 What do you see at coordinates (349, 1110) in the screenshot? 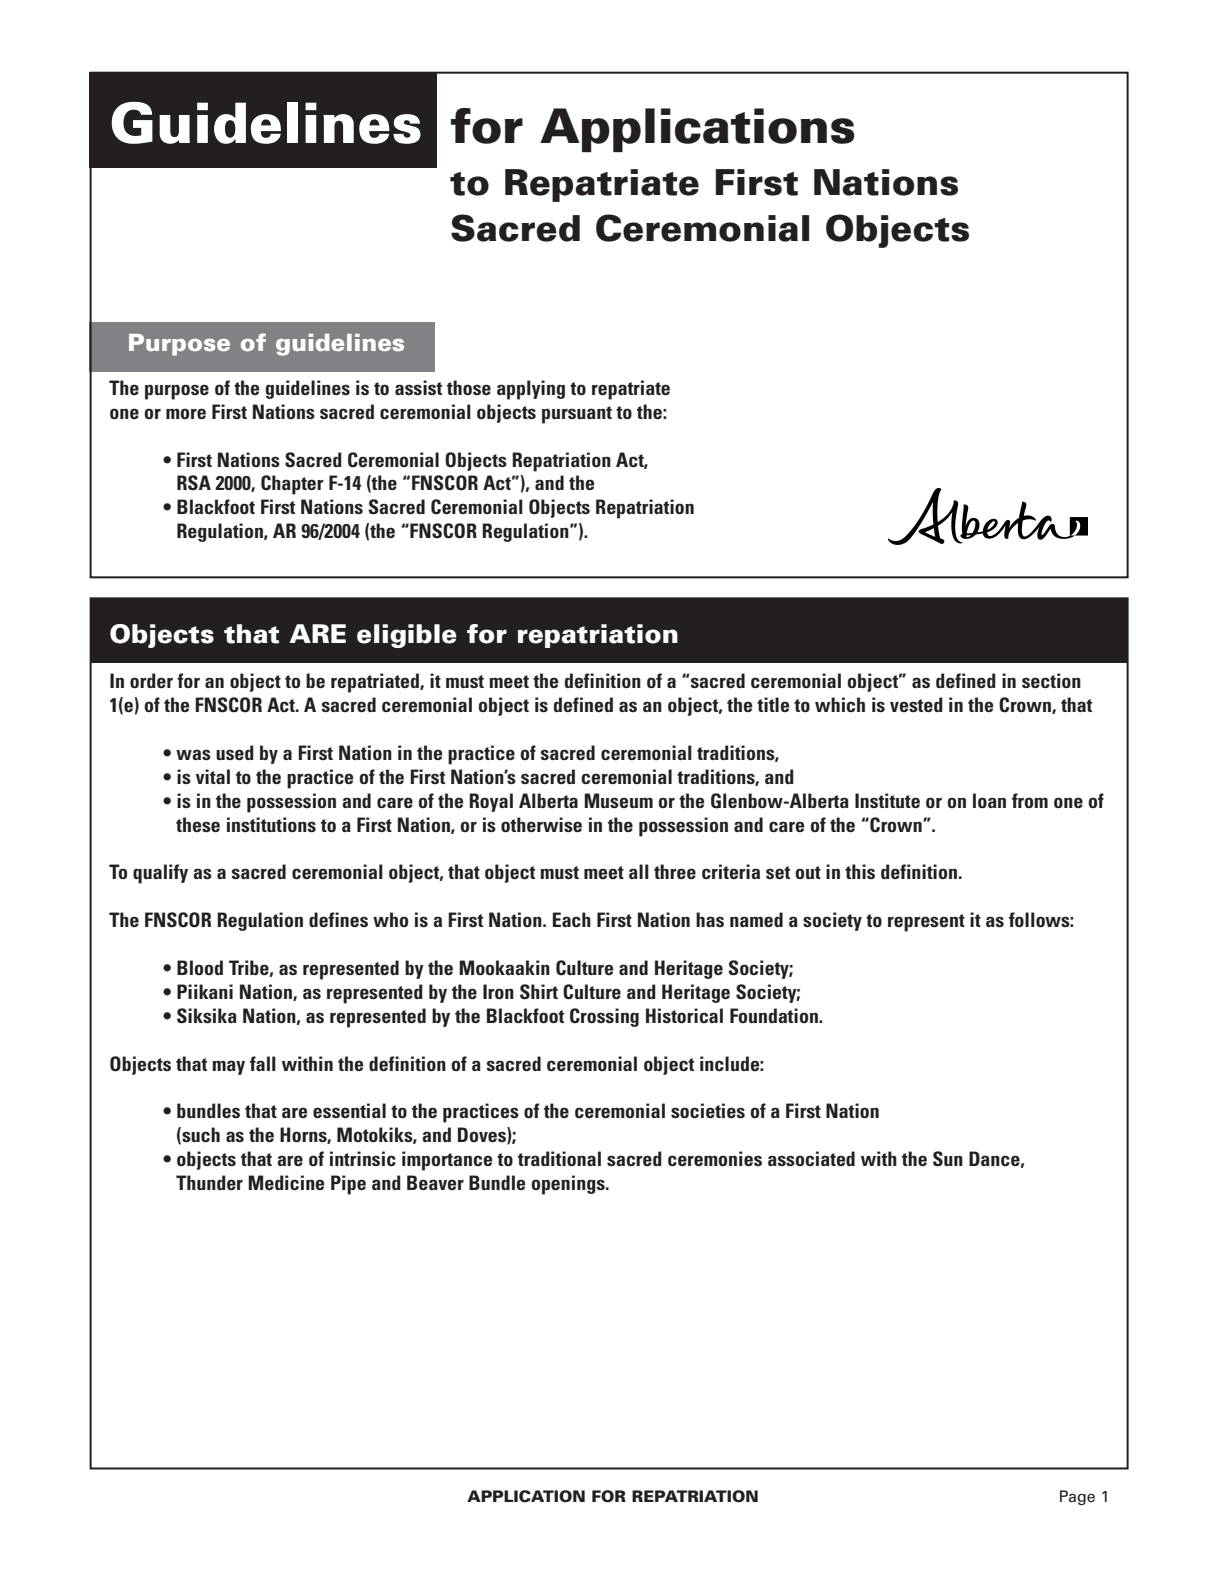
I see `essential` at bounding box center [349, 1110].
